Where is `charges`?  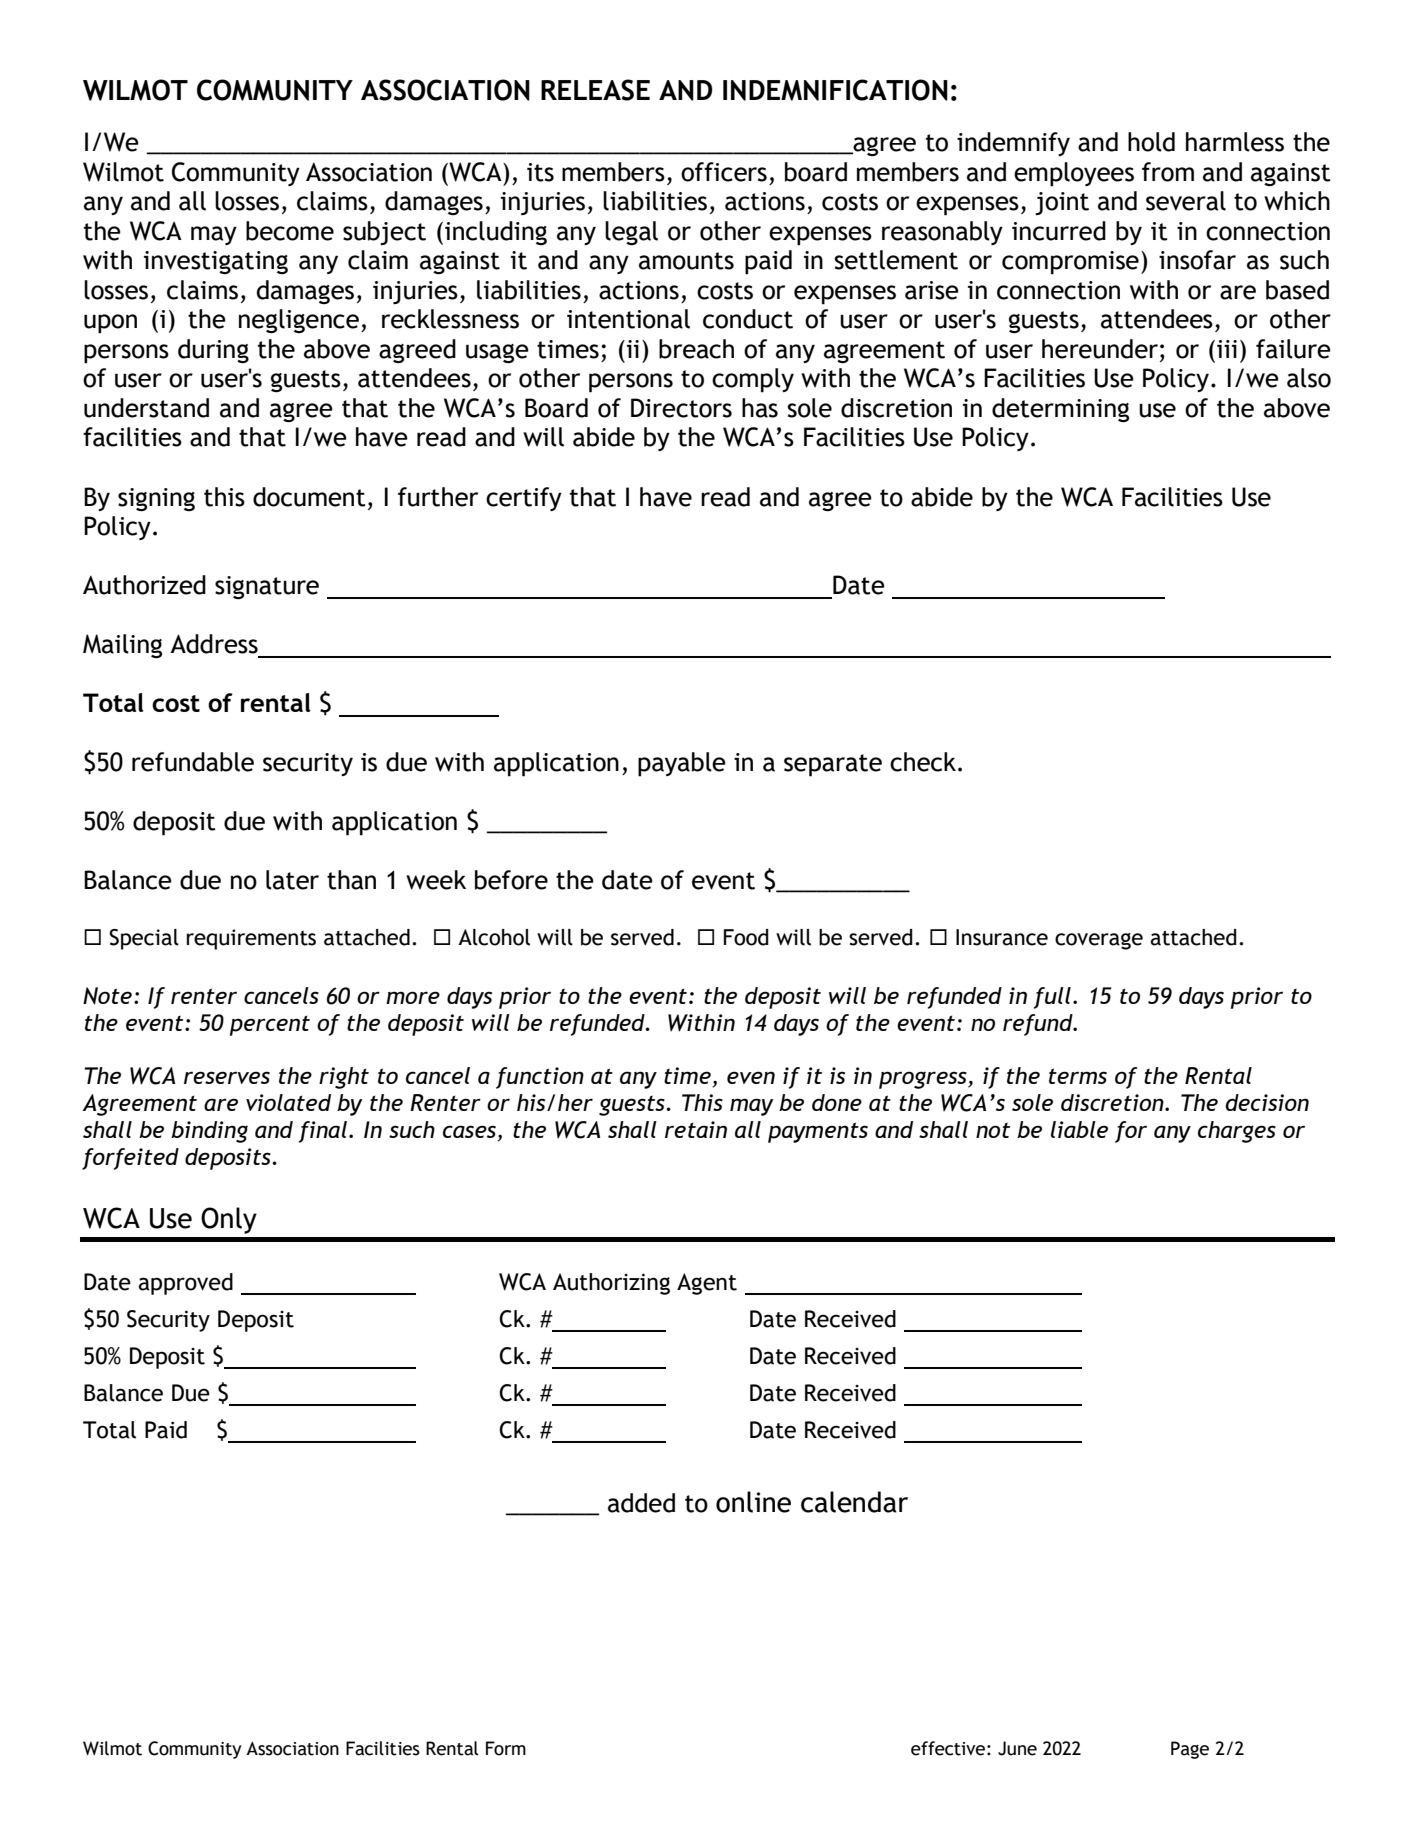
charges is located at coordinates (1237, 1132).
